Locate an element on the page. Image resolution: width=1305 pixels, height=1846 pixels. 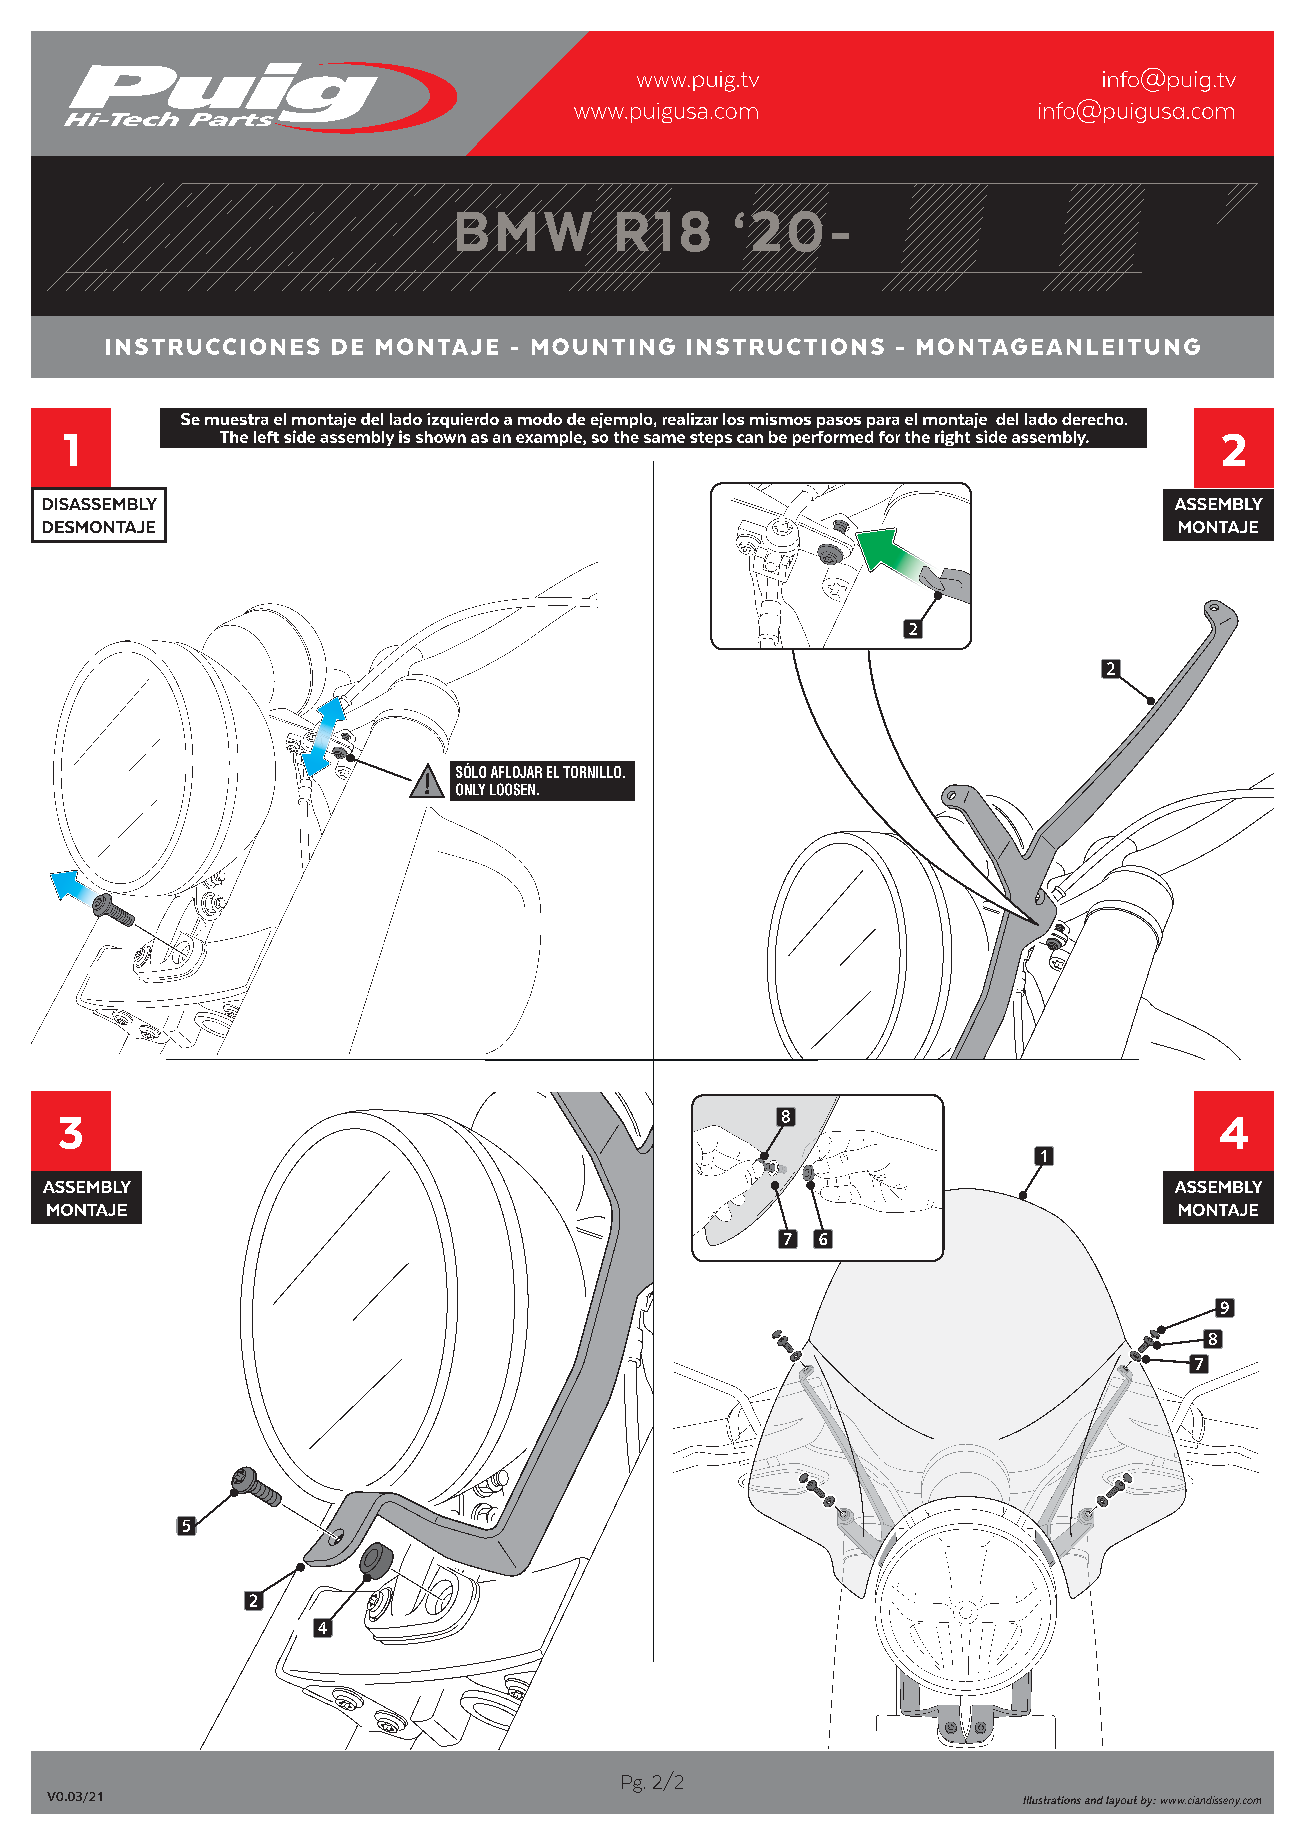
can is located at coordinates (750, 438).
